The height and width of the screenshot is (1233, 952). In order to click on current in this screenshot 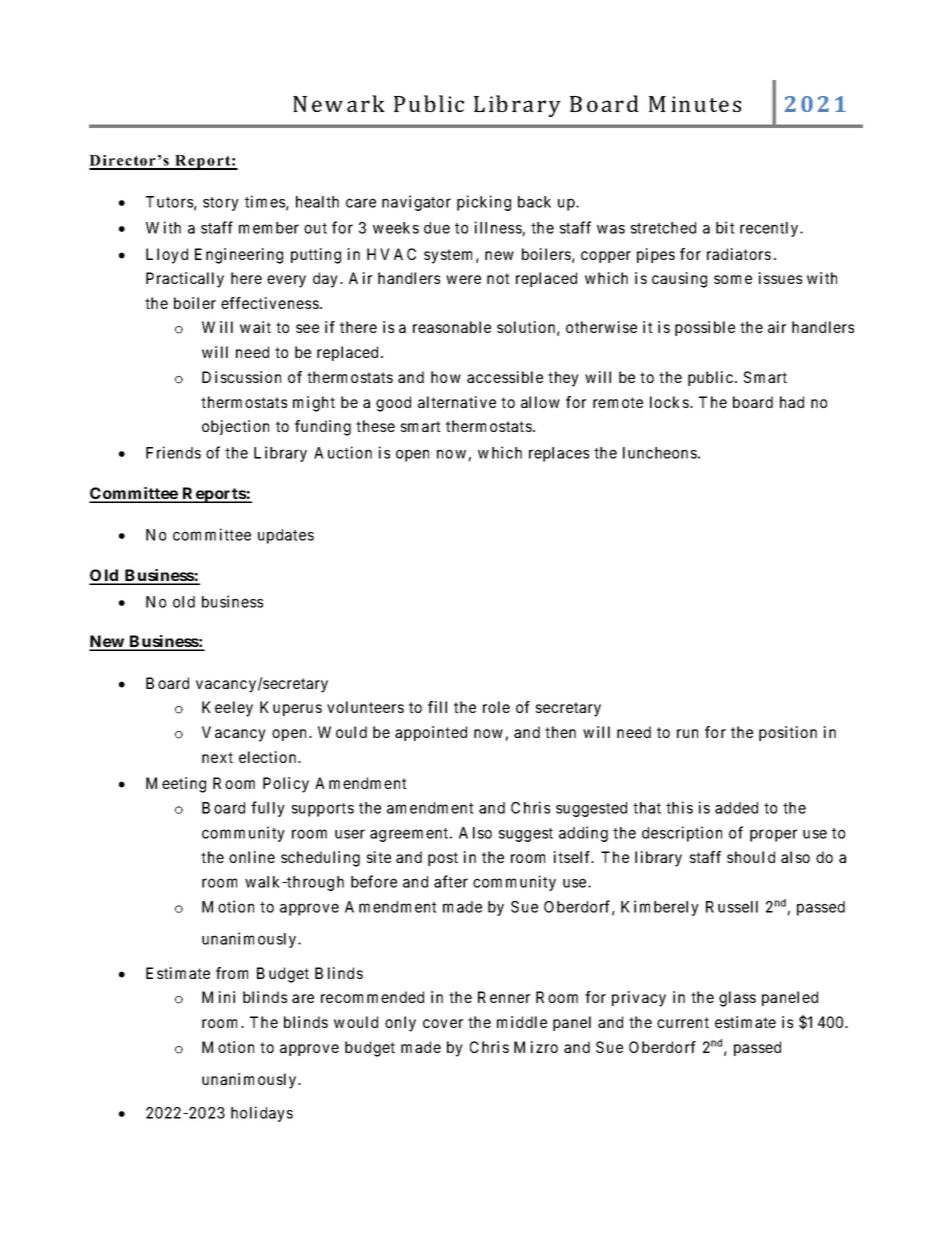, I will do `click(683, 1022)`.
